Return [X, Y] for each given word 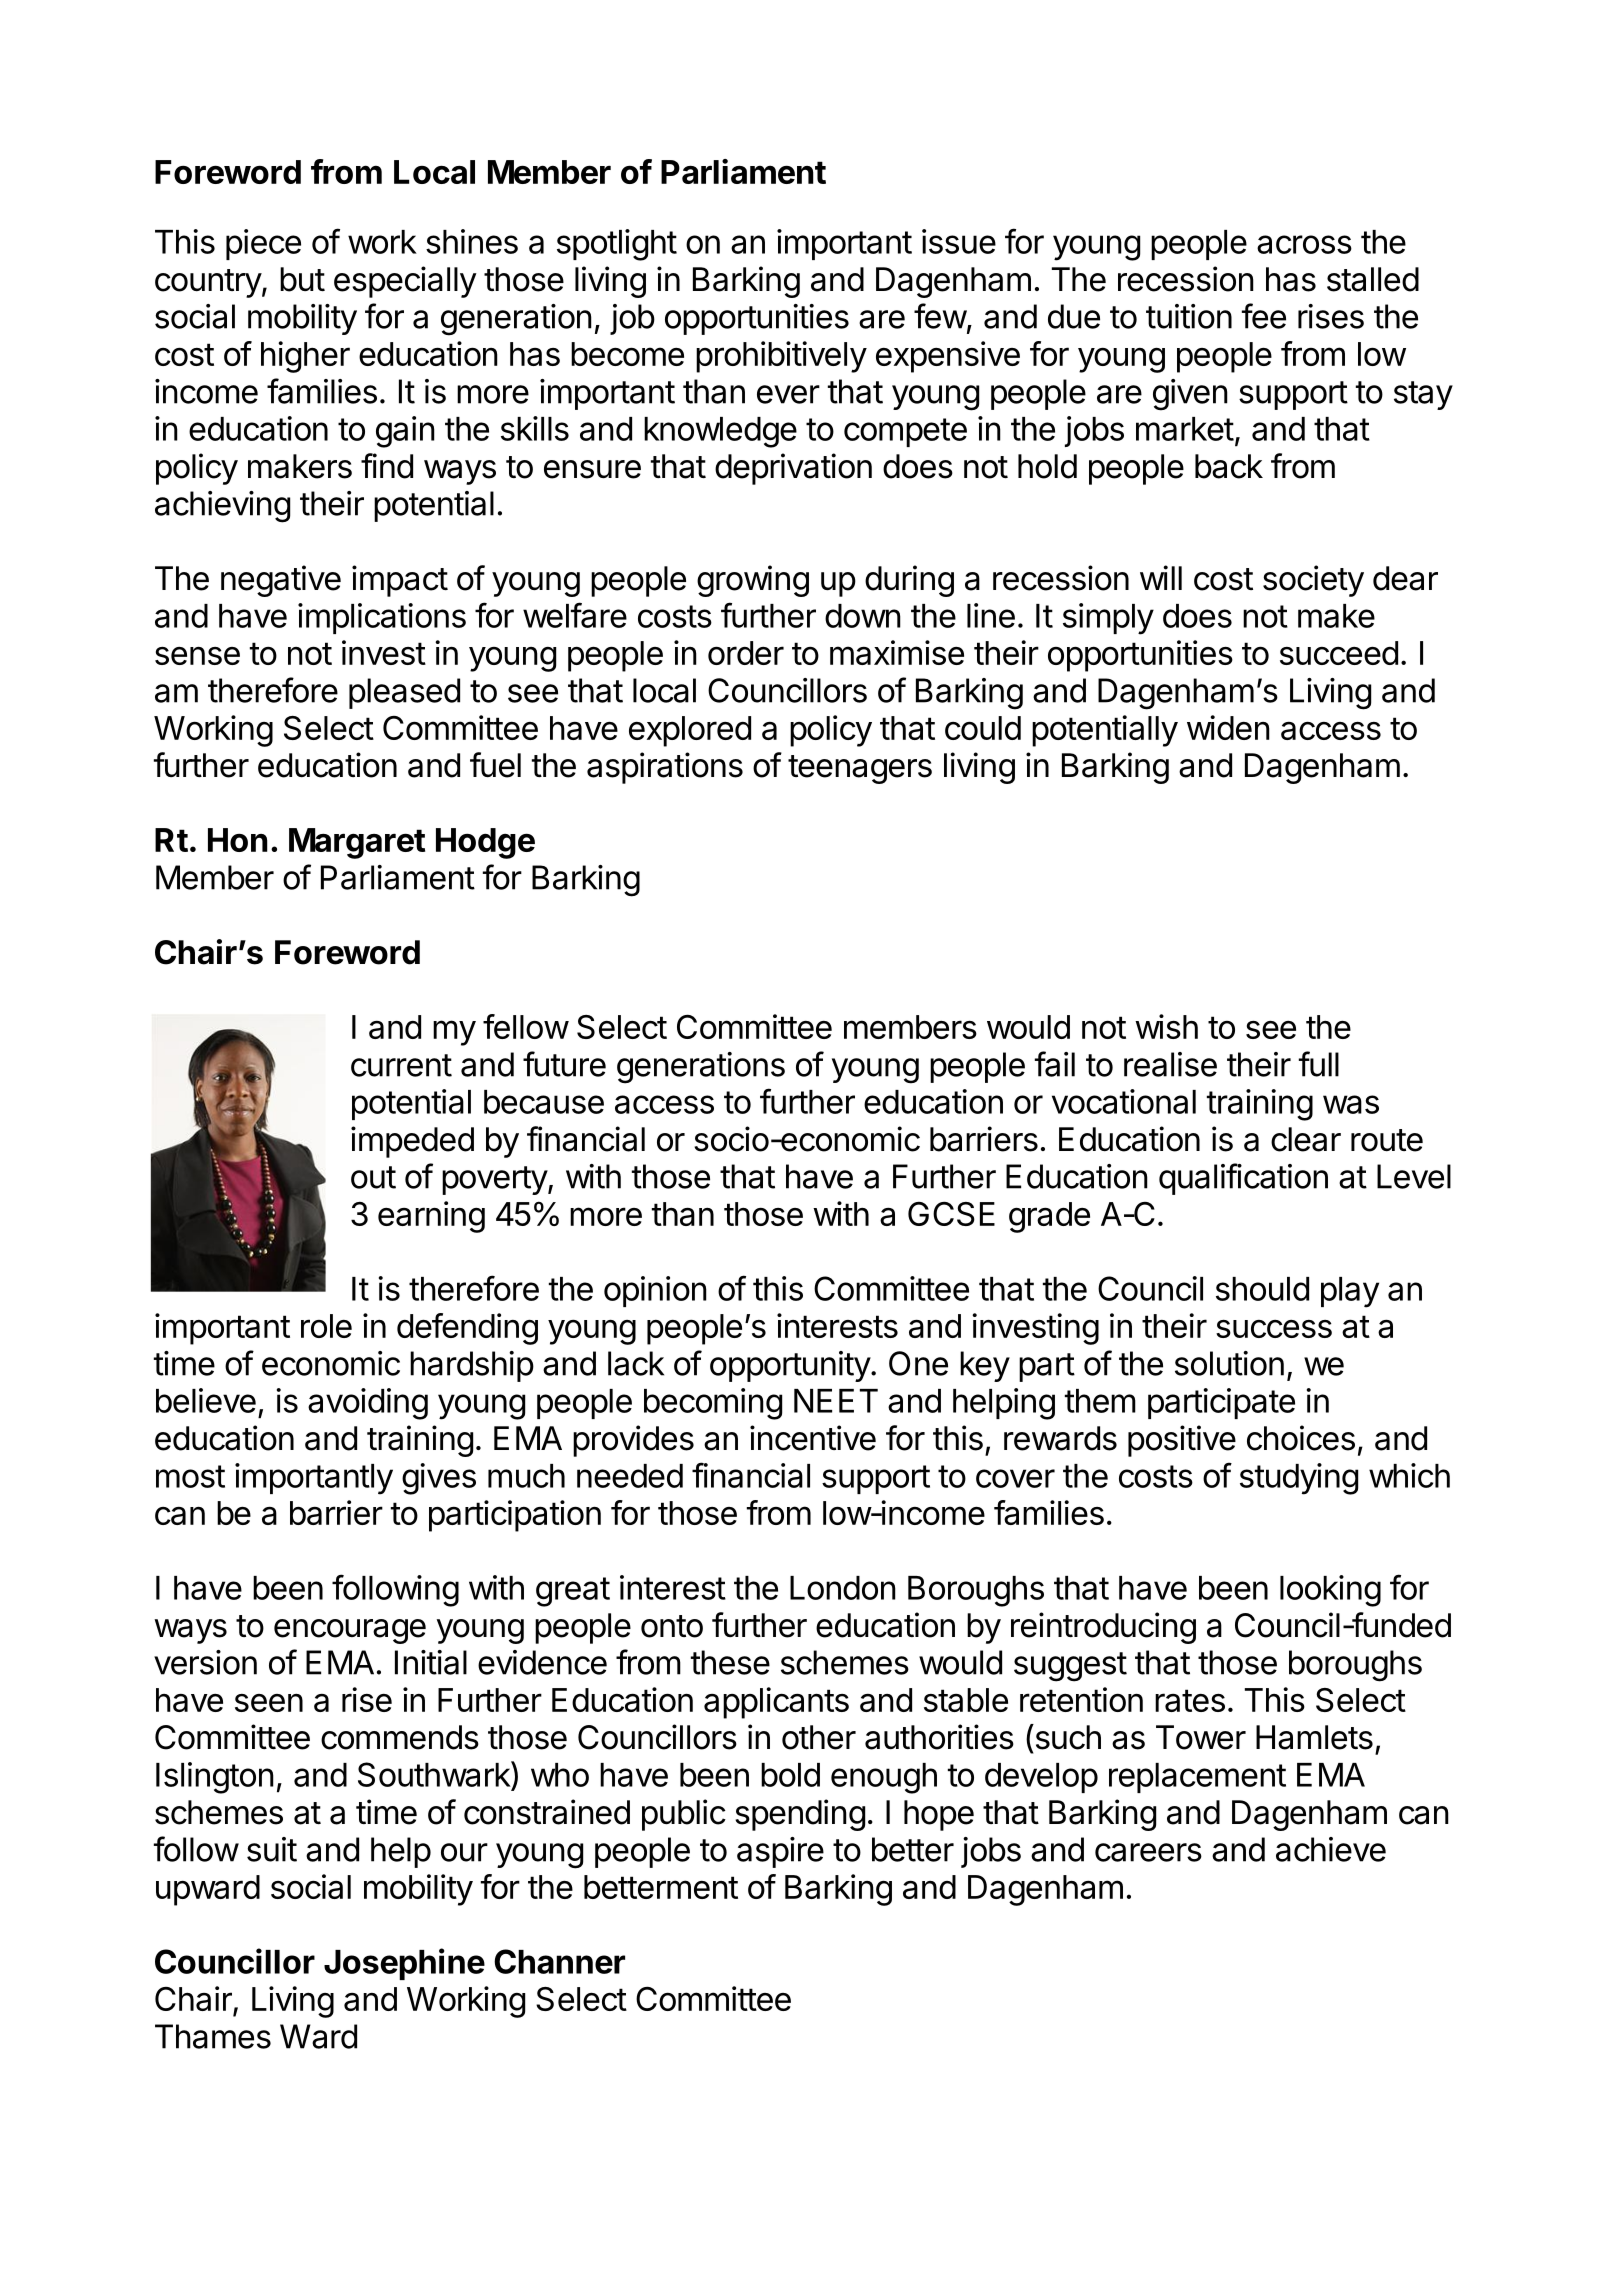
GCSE [951, 1214]
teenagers [860, 769]
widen [1228, 727]
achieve [1331, 1849]
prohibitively [781, 357]
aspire [780, 1852]
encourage [350, 1631]
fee [1264, 316]
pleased [404, 693]
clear [1306, 1139]
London [843, 1588]
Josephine [404, 1964]
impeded [412, 1142]
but [302, 279]
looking [1330, 1591]
